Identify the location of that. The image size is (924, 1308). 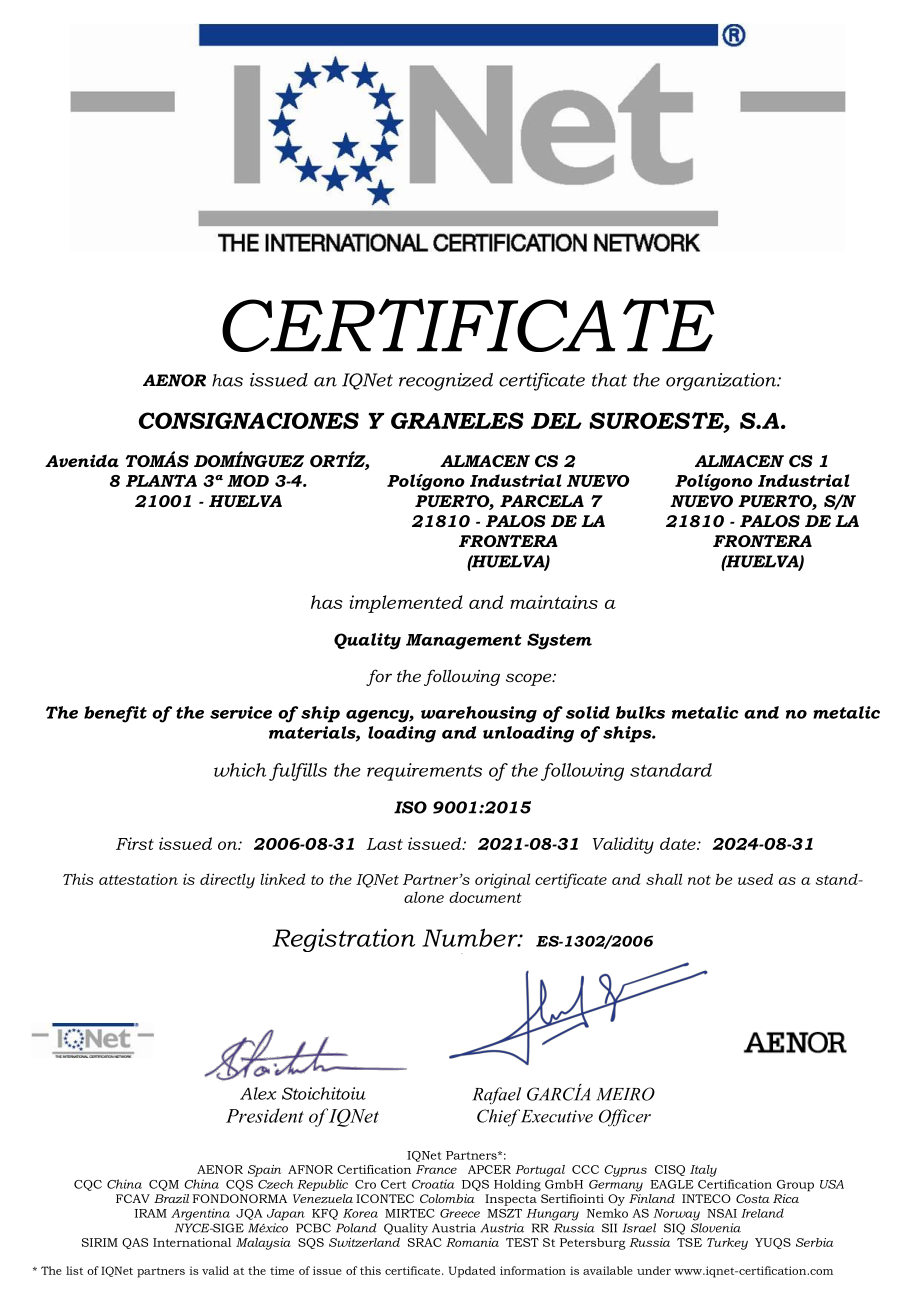
(609, 380).
